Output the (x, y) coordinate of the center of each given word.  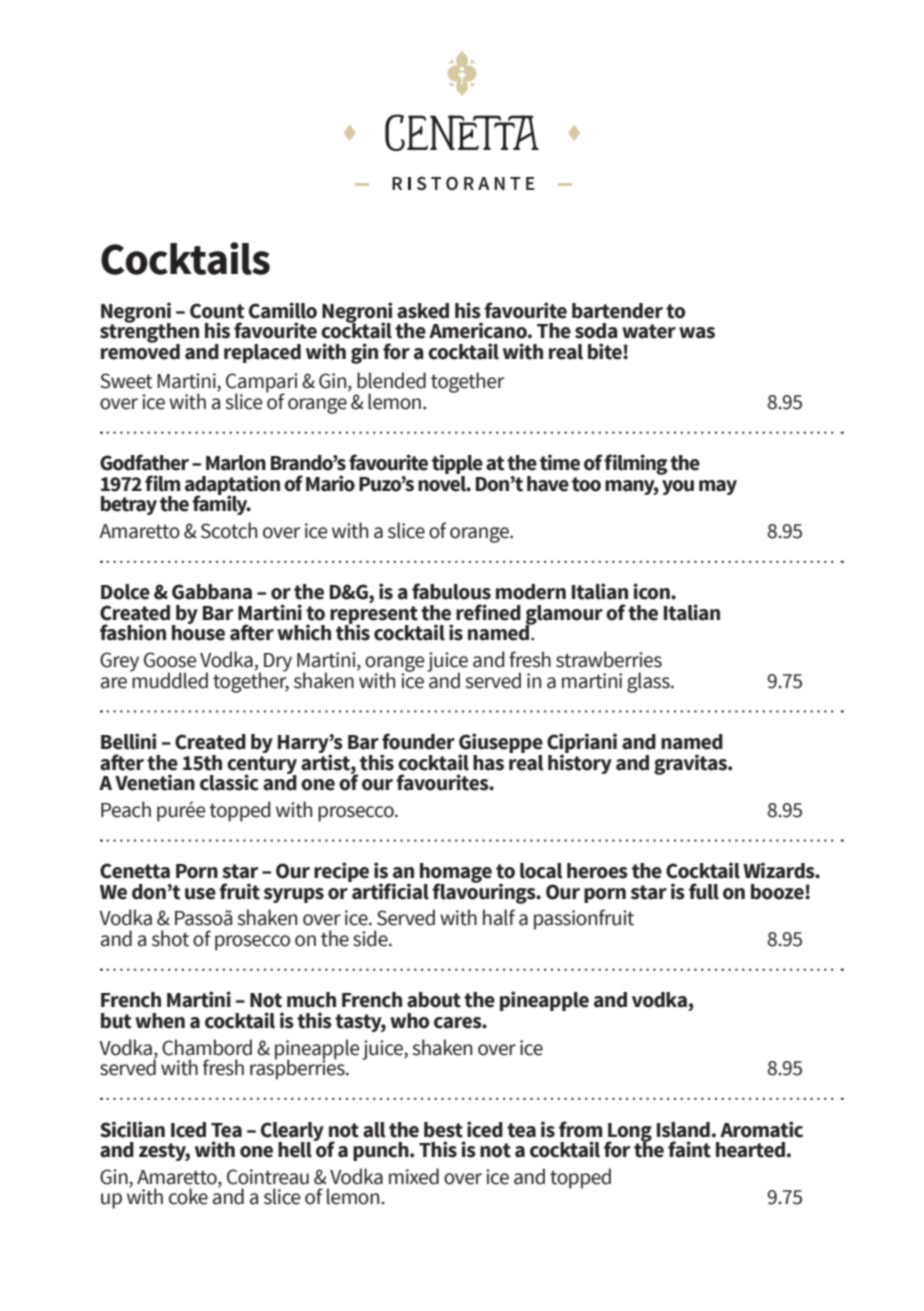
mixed (414, 1176)
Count (217, 311)
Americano (479, 330)
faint (689, 1149)
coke (188, 1196)
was (697, 333)
